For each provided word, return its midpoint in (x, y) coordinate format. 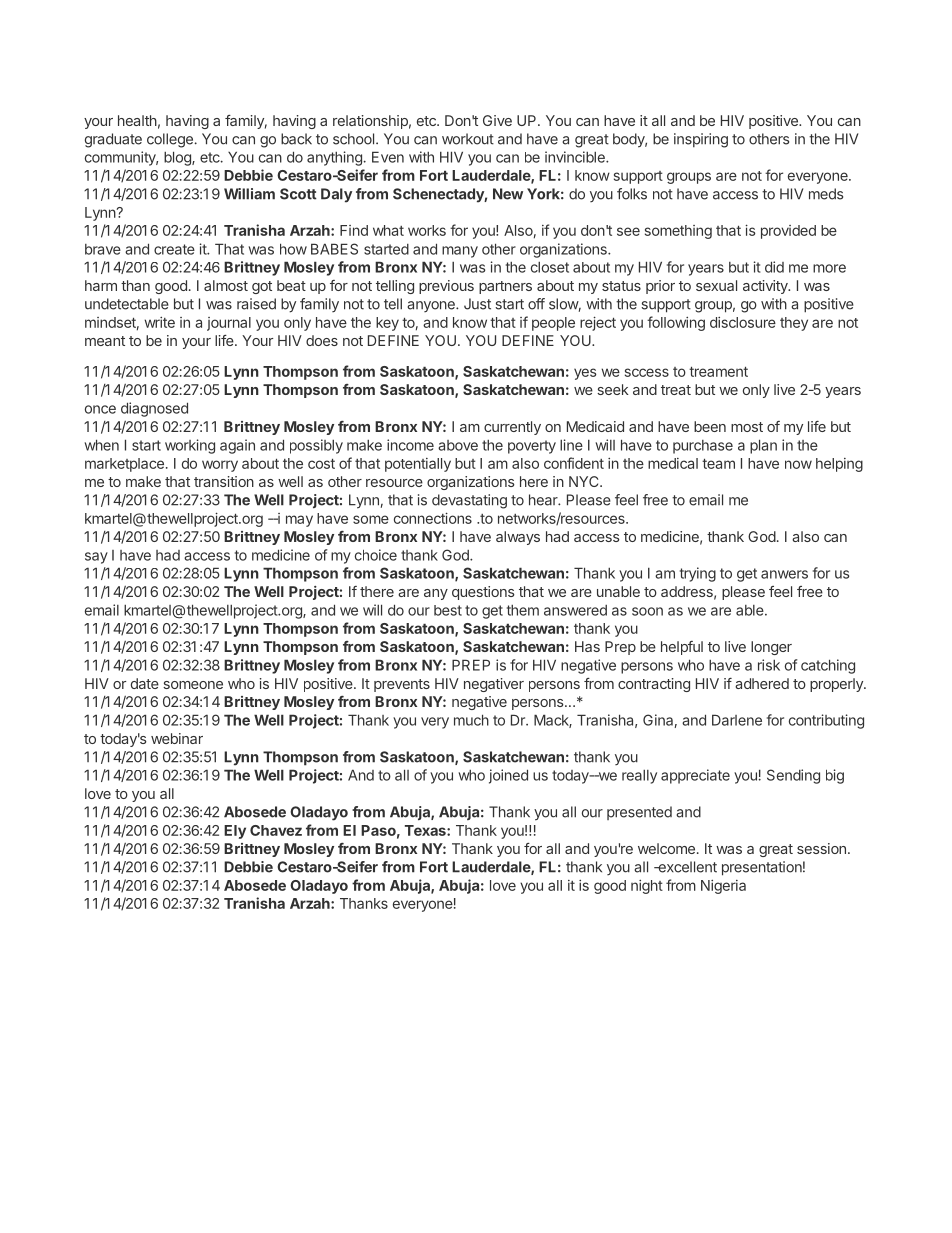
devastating (469, 501)
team (718, 464)
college (171, 140)
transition (224, 481)
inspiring (701, 140)
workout (468, 139)
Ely (235, 832)
